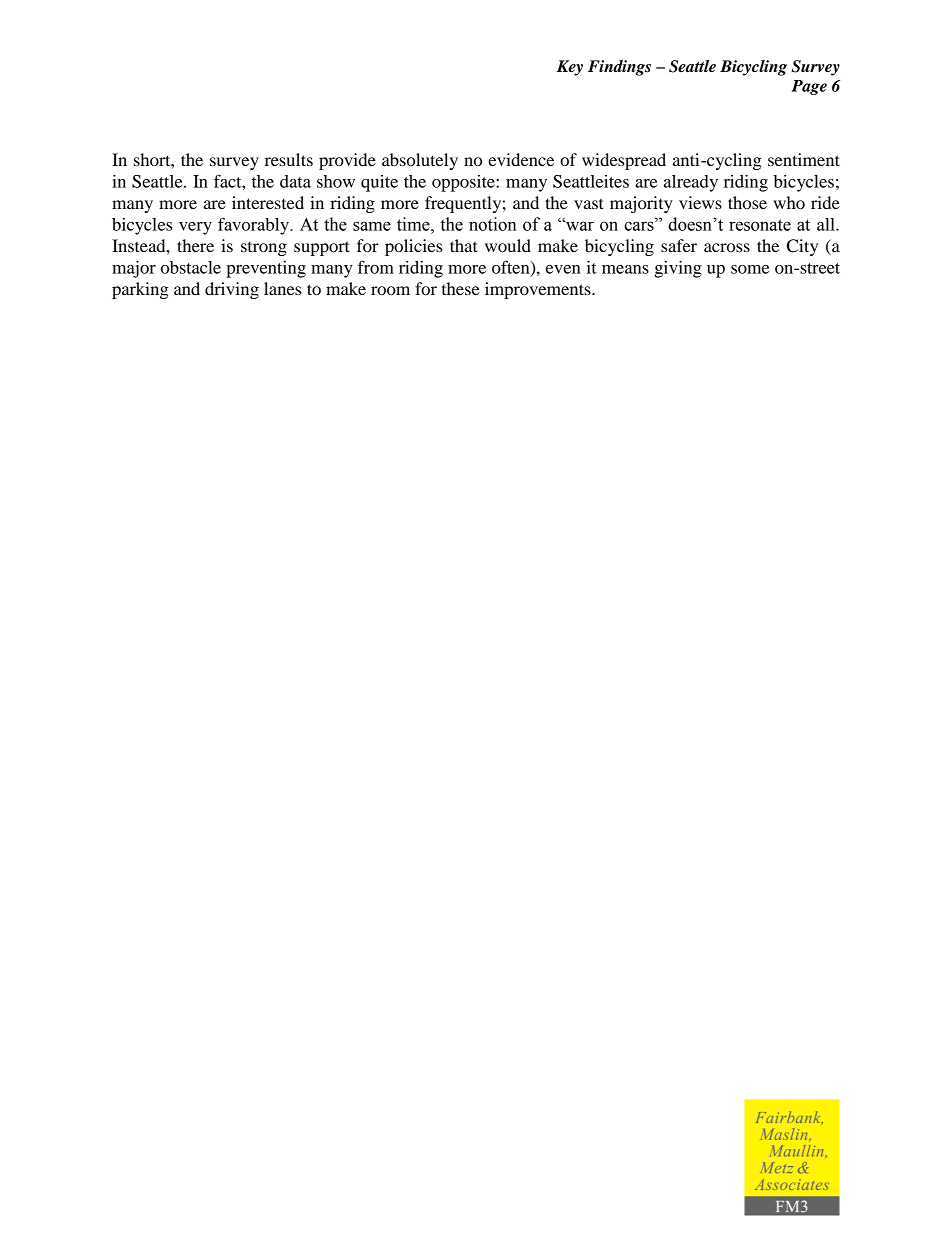  Describe the element at coordinates (232, 290) in the document. I see `driving` at that location.
